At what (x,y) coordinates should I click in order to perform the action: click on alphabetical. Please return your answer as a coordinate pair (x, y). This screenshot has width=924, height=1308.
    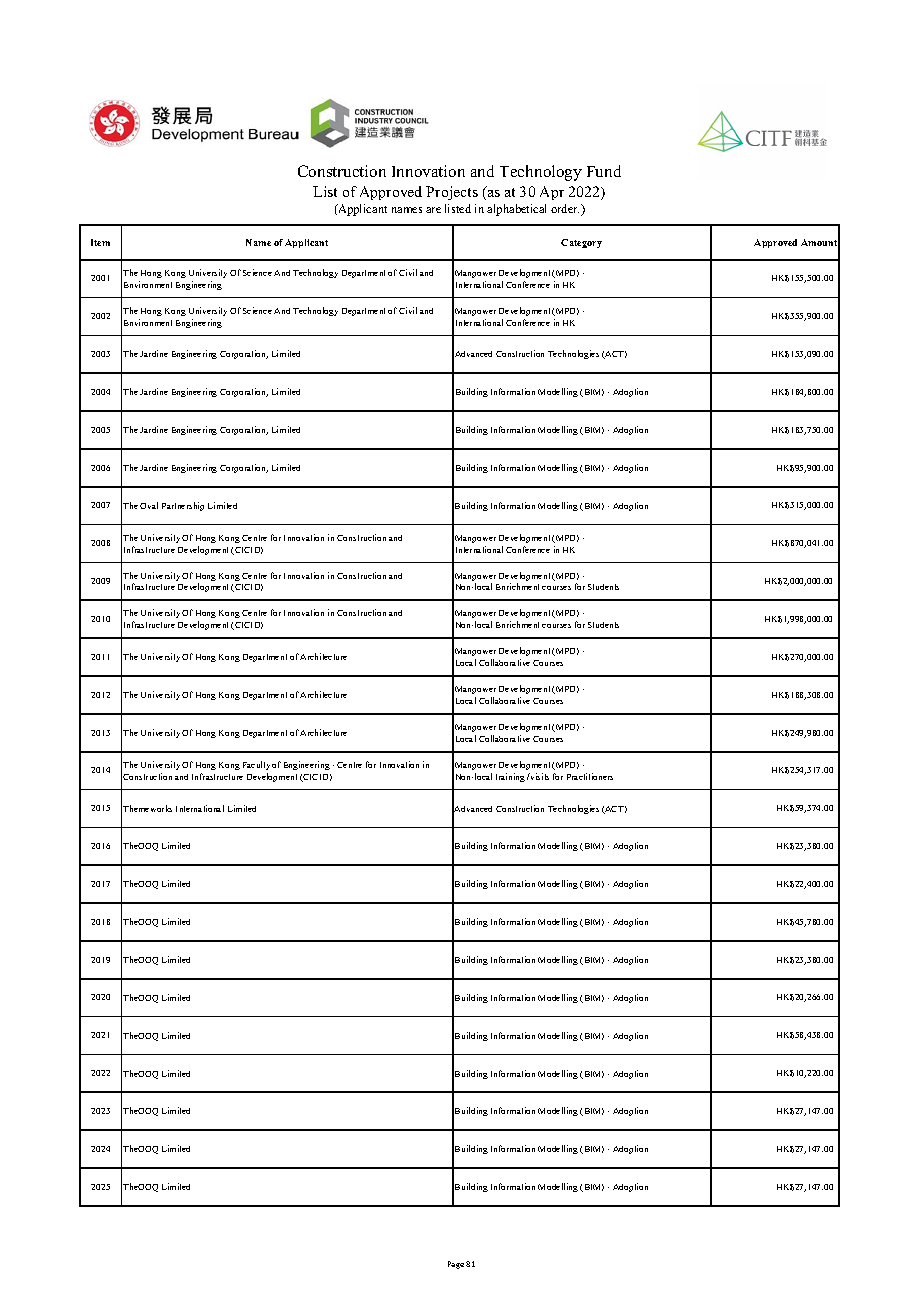
    Looking at the image, I should click on (516, 210).
